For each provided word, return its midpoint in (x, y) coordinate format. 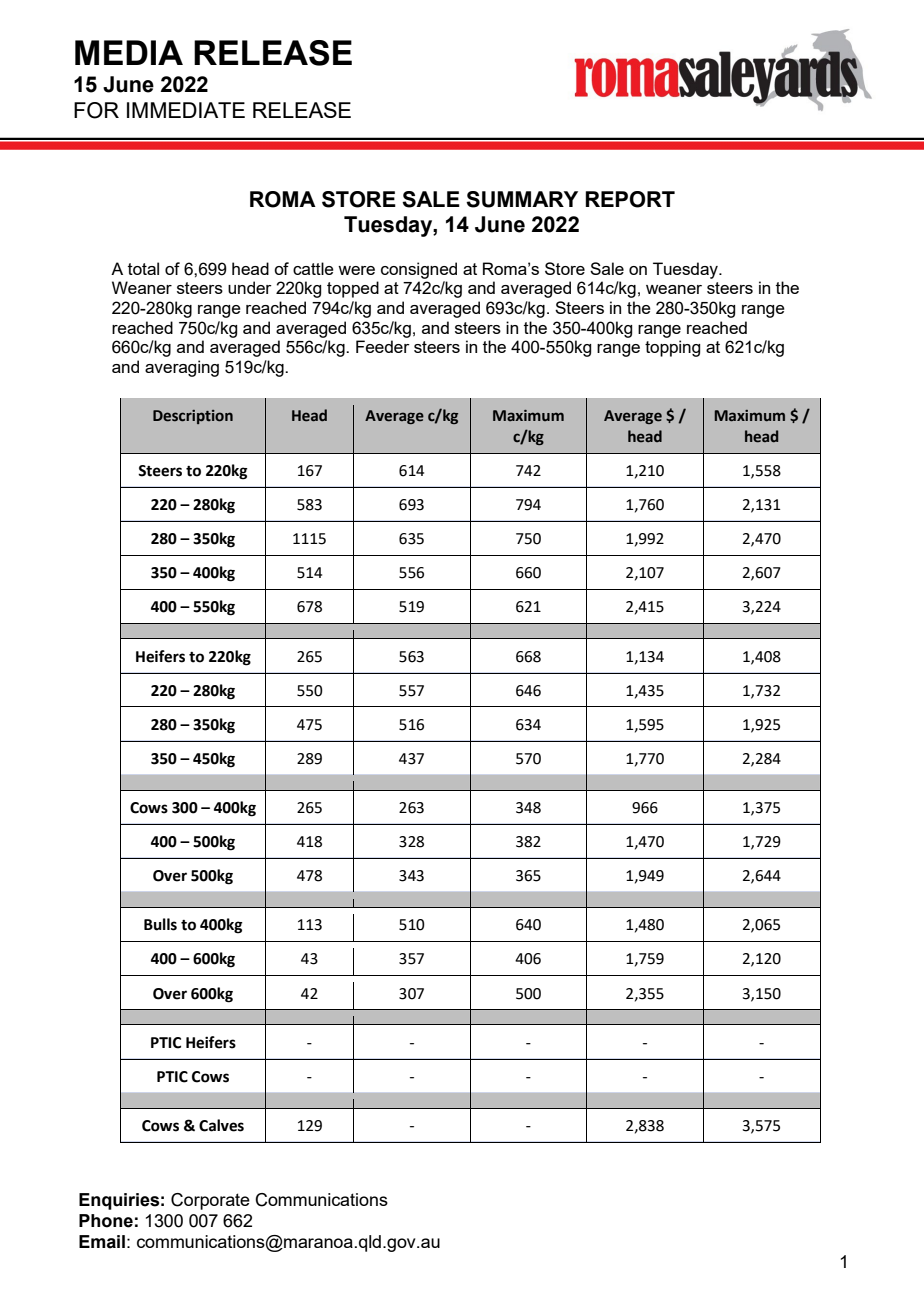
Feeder (383, 346)
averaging (182, 368)
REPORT (630, 199)
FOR (96, 110)
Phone (106, 1221)
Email (102, 1242)
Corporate (210, 1201)
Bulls (160, 924)
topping (672, 348)
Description (193, 417)
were (356, 270)
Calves (221, 1125)
